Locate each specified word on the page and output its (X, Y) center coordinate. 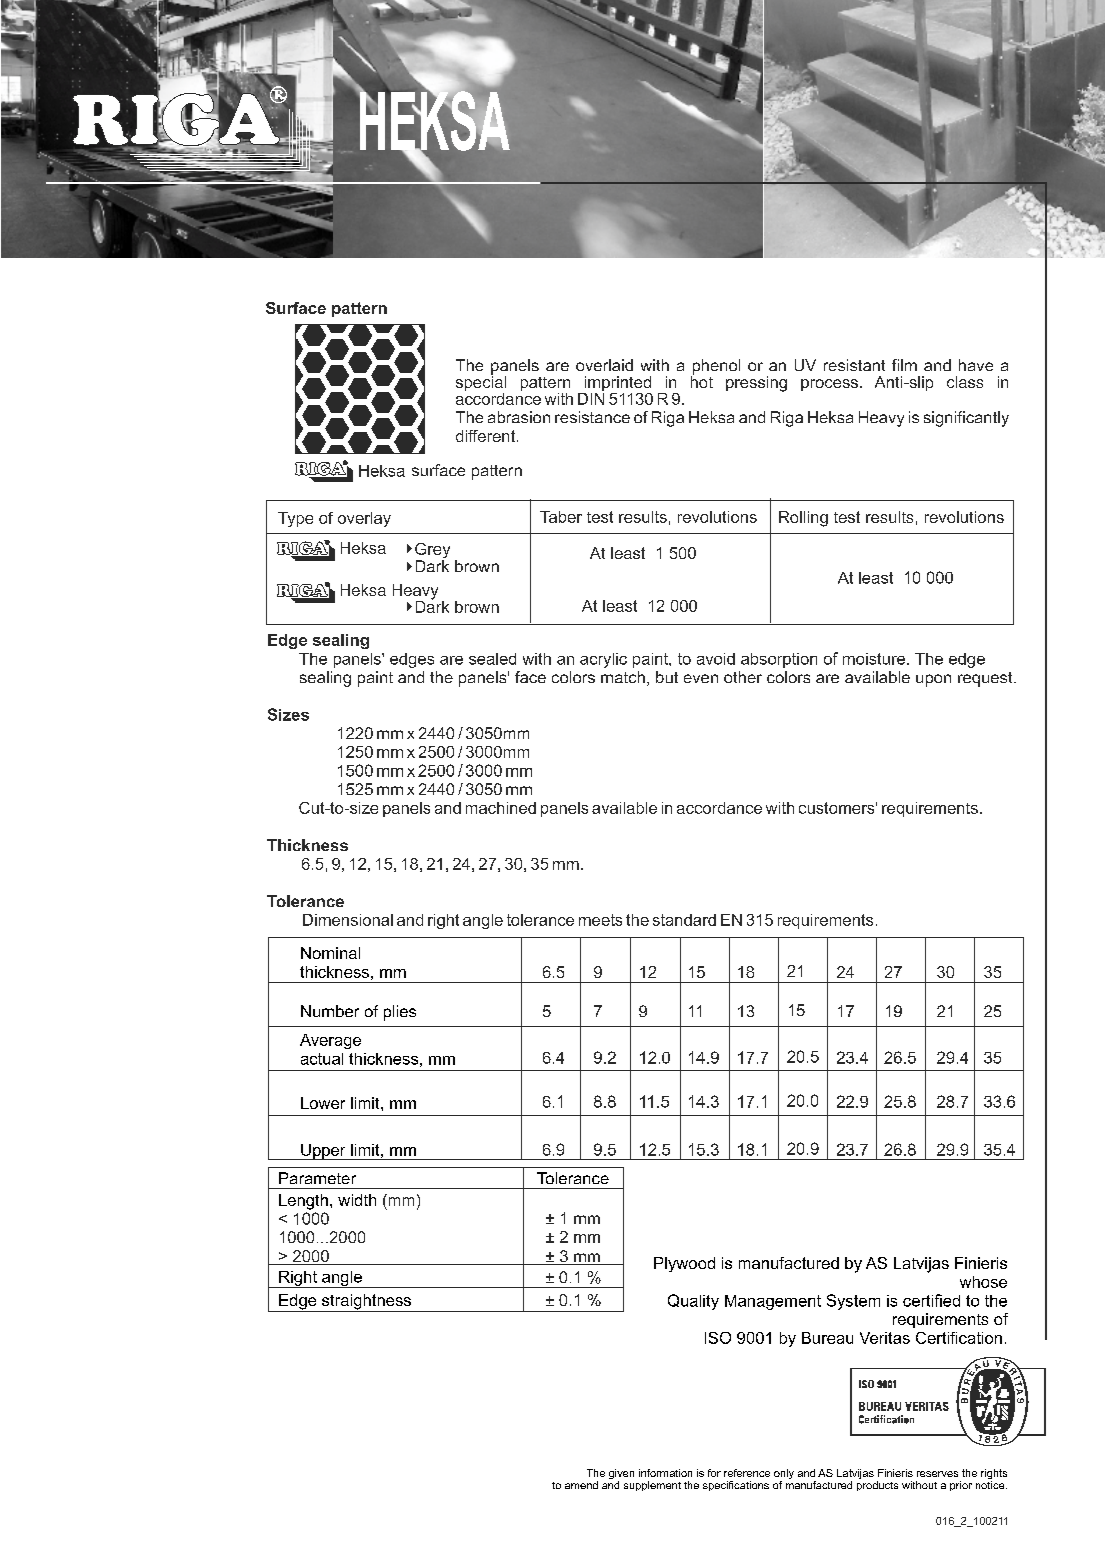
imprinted (616, 385)
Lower (323, 1103)
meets (600, 920)
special (481, 383)
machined (501, 808)
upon (933, 680)
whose (983, 1282)
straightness (367, 1303)
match (623, 677)
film (904, 365)
